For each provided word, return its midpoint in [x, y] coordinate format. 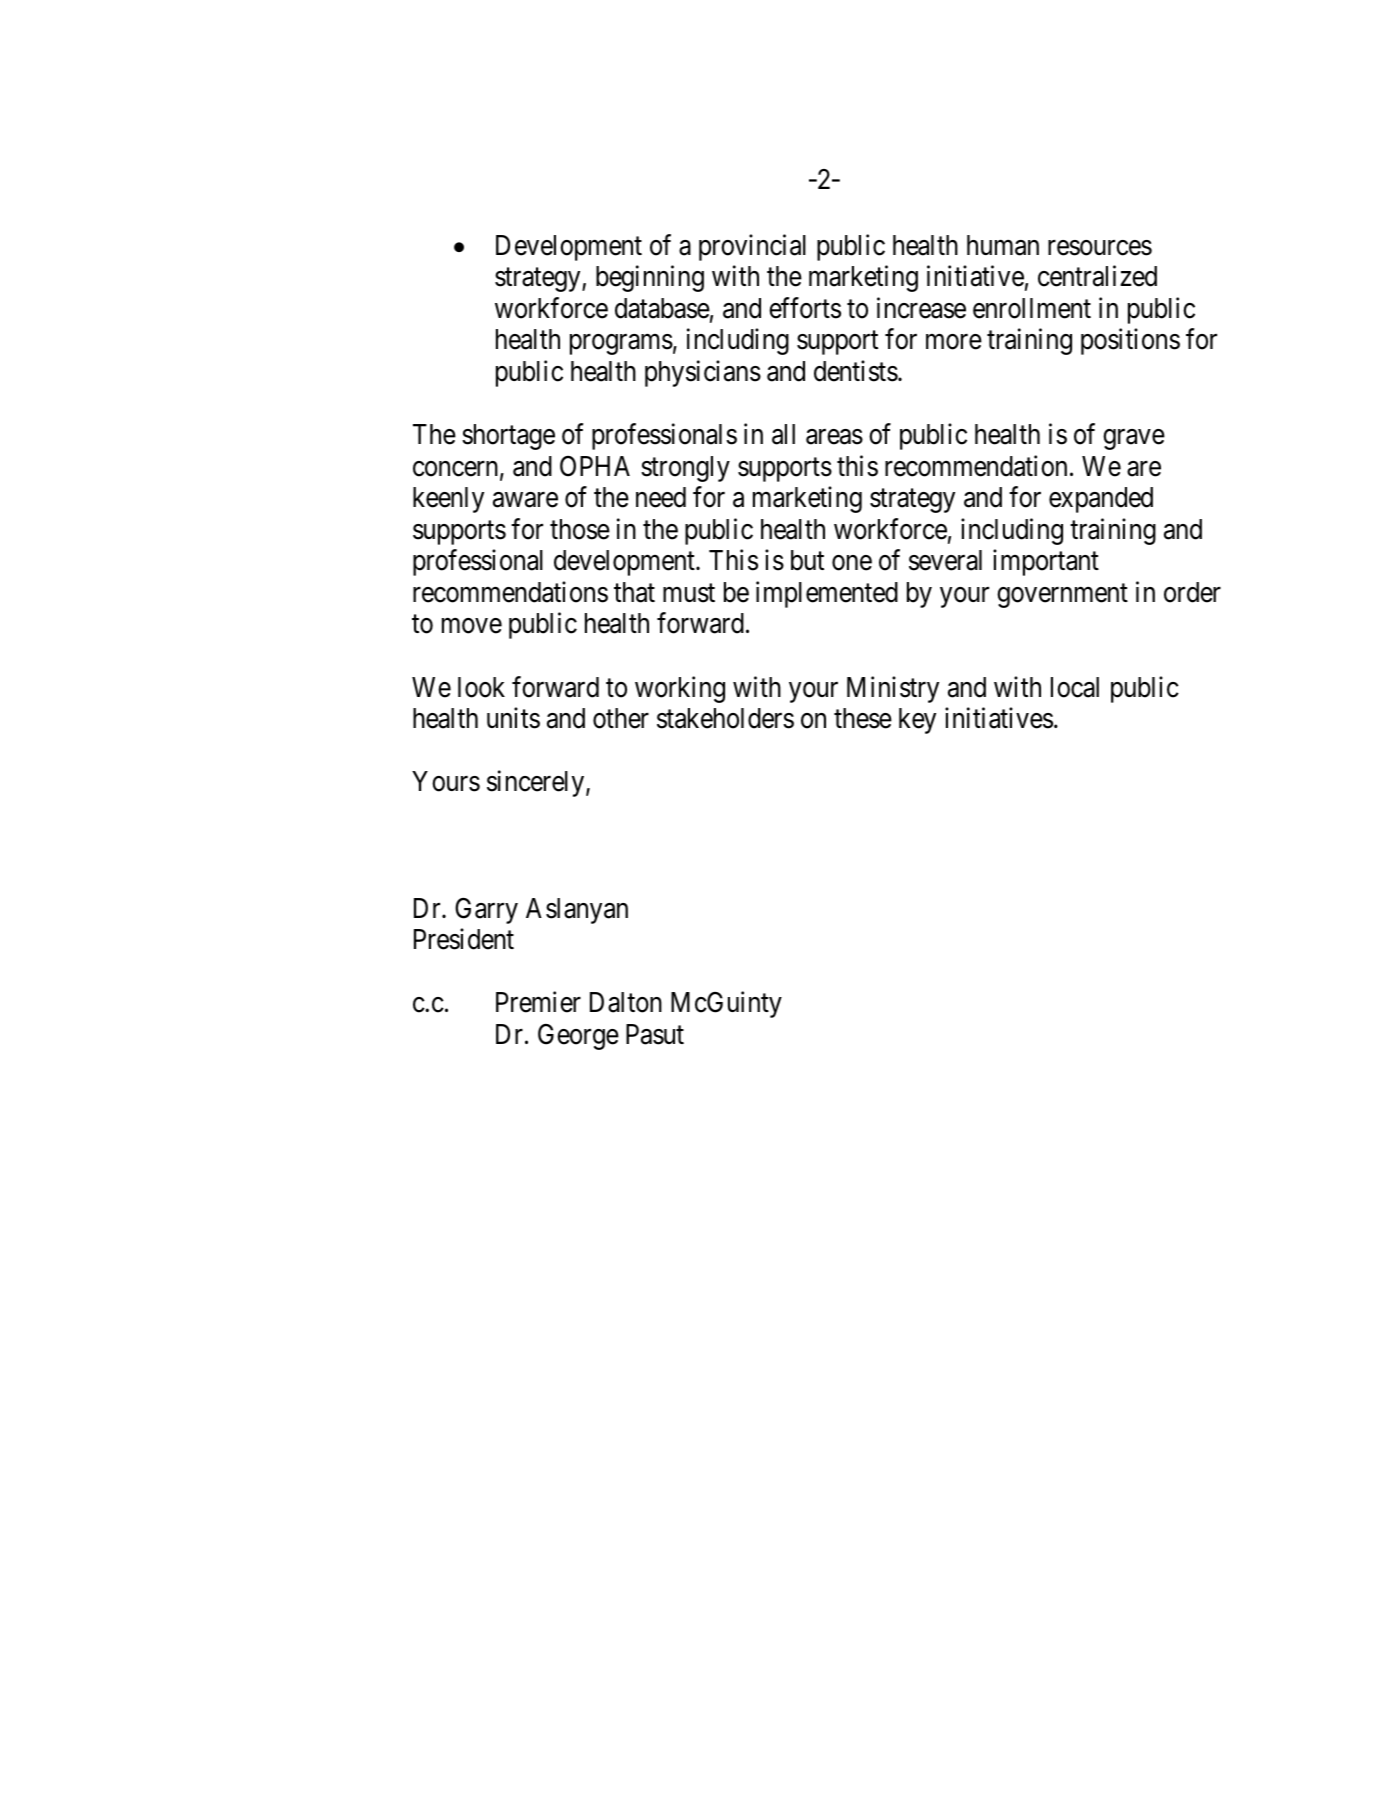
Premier [538, 1002]
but [807, 560]
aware [525, 500]
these [863, 718]
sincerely [537, 784]
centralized [1097, 276]
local [1075, 687]
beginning [650, 278]
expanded [1101, 500]
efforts [805, 308]
